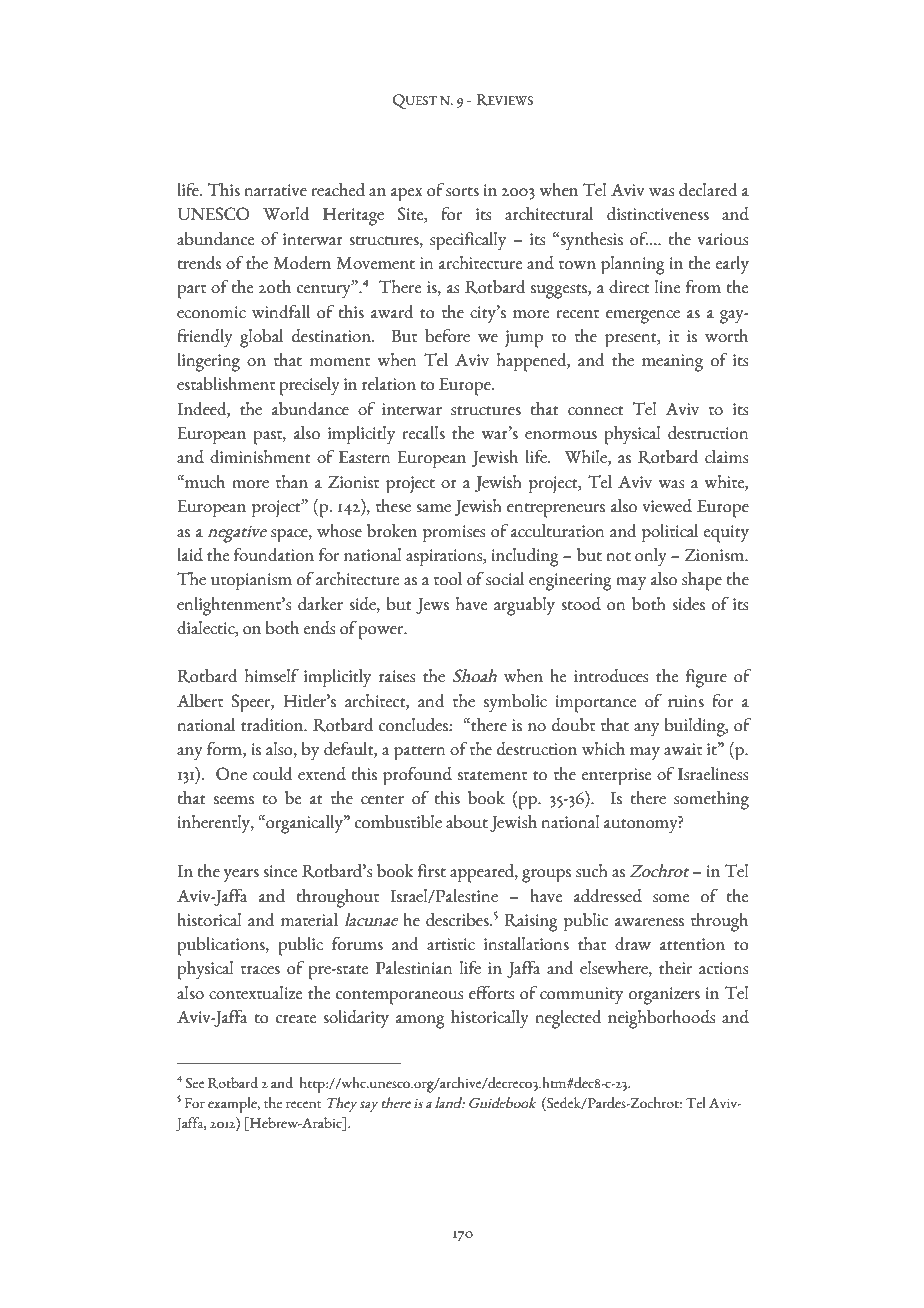 Image resolution: width=924 pixels, height=1308 pixels. Describe the element at coordinates (286, 214) in the screenshot. I see `World` at that location.
